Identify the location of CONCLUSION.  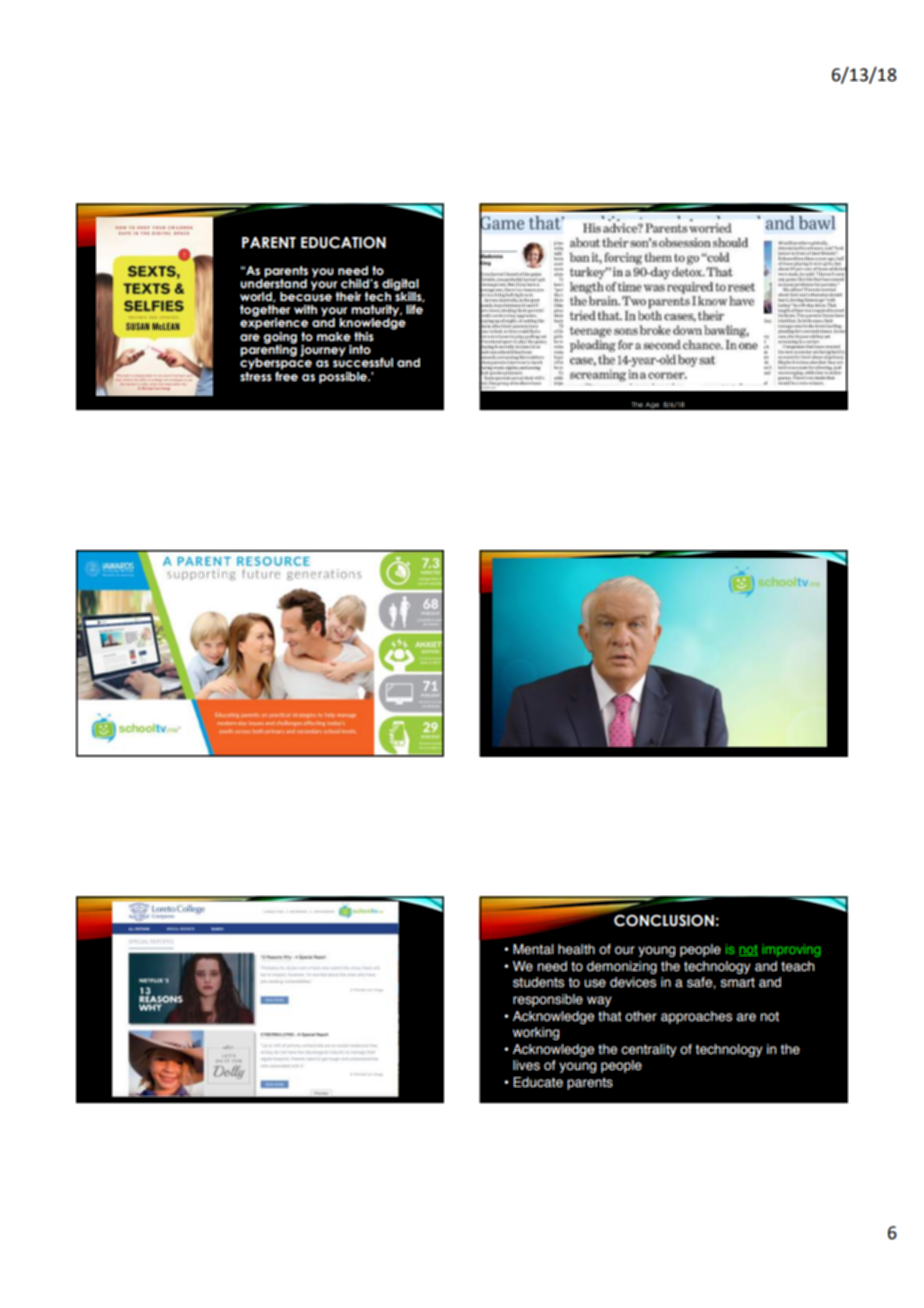
(664, 921).
